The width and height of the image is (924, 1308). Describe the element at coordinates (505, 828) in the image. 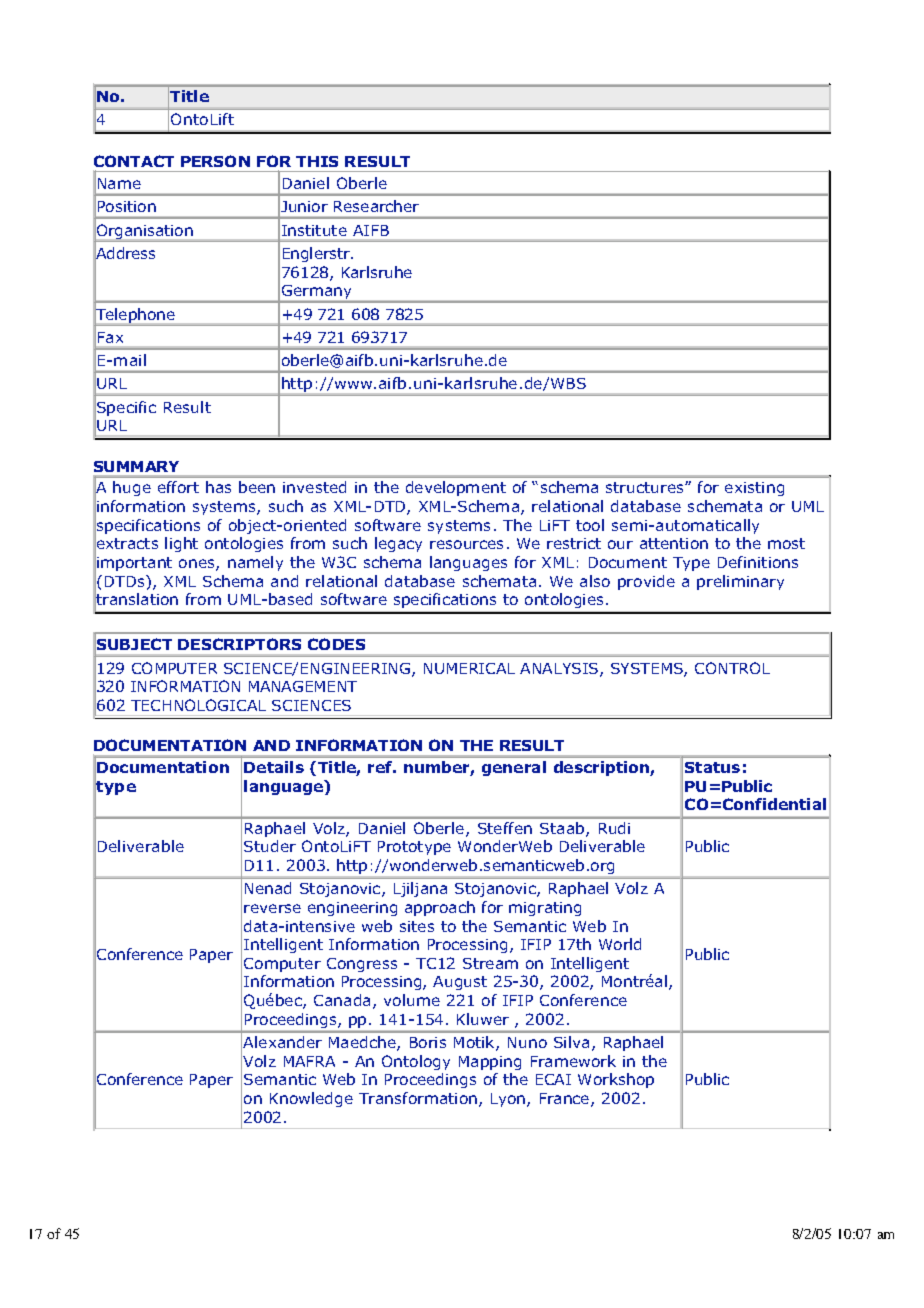

I see `Steffen` at that location.
